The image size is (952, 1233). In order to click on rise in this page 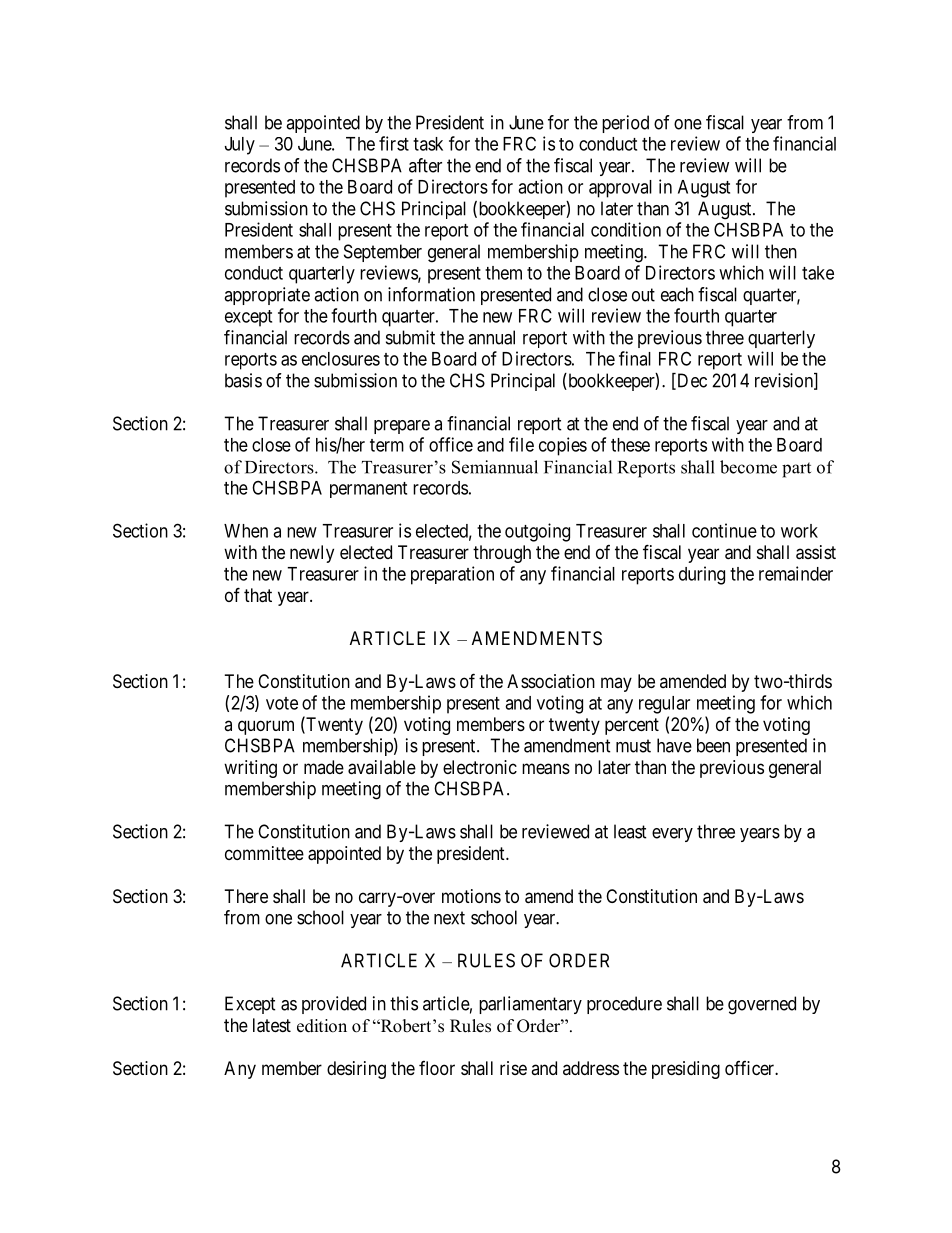, I will do `click(513, 1068)`.
